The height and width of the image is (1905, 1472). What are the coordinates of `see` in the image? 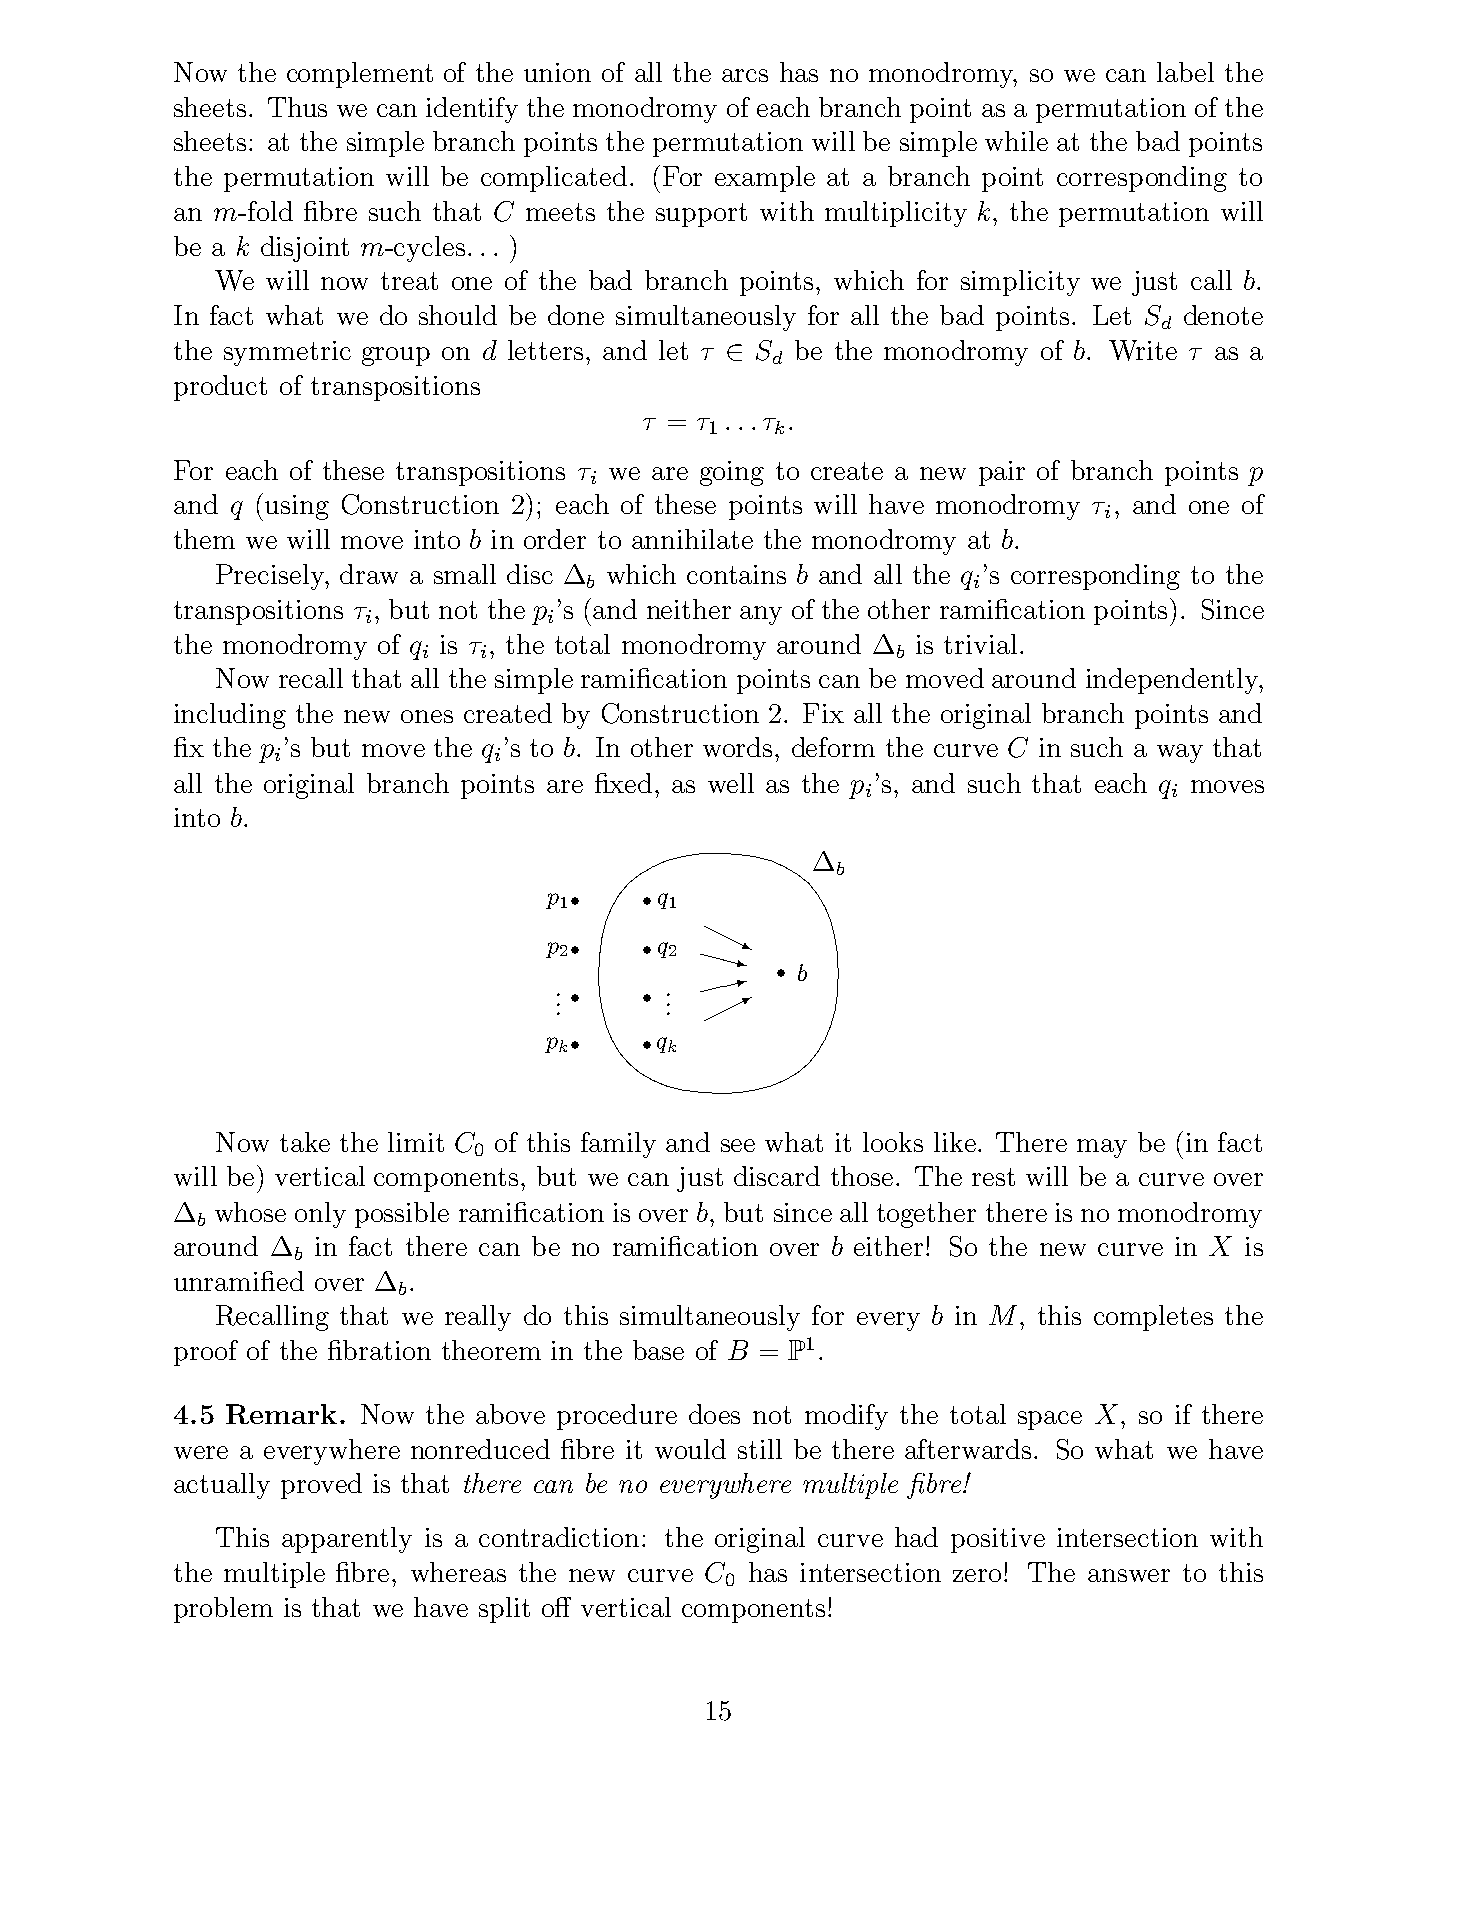 It's located at (738, 1145).
